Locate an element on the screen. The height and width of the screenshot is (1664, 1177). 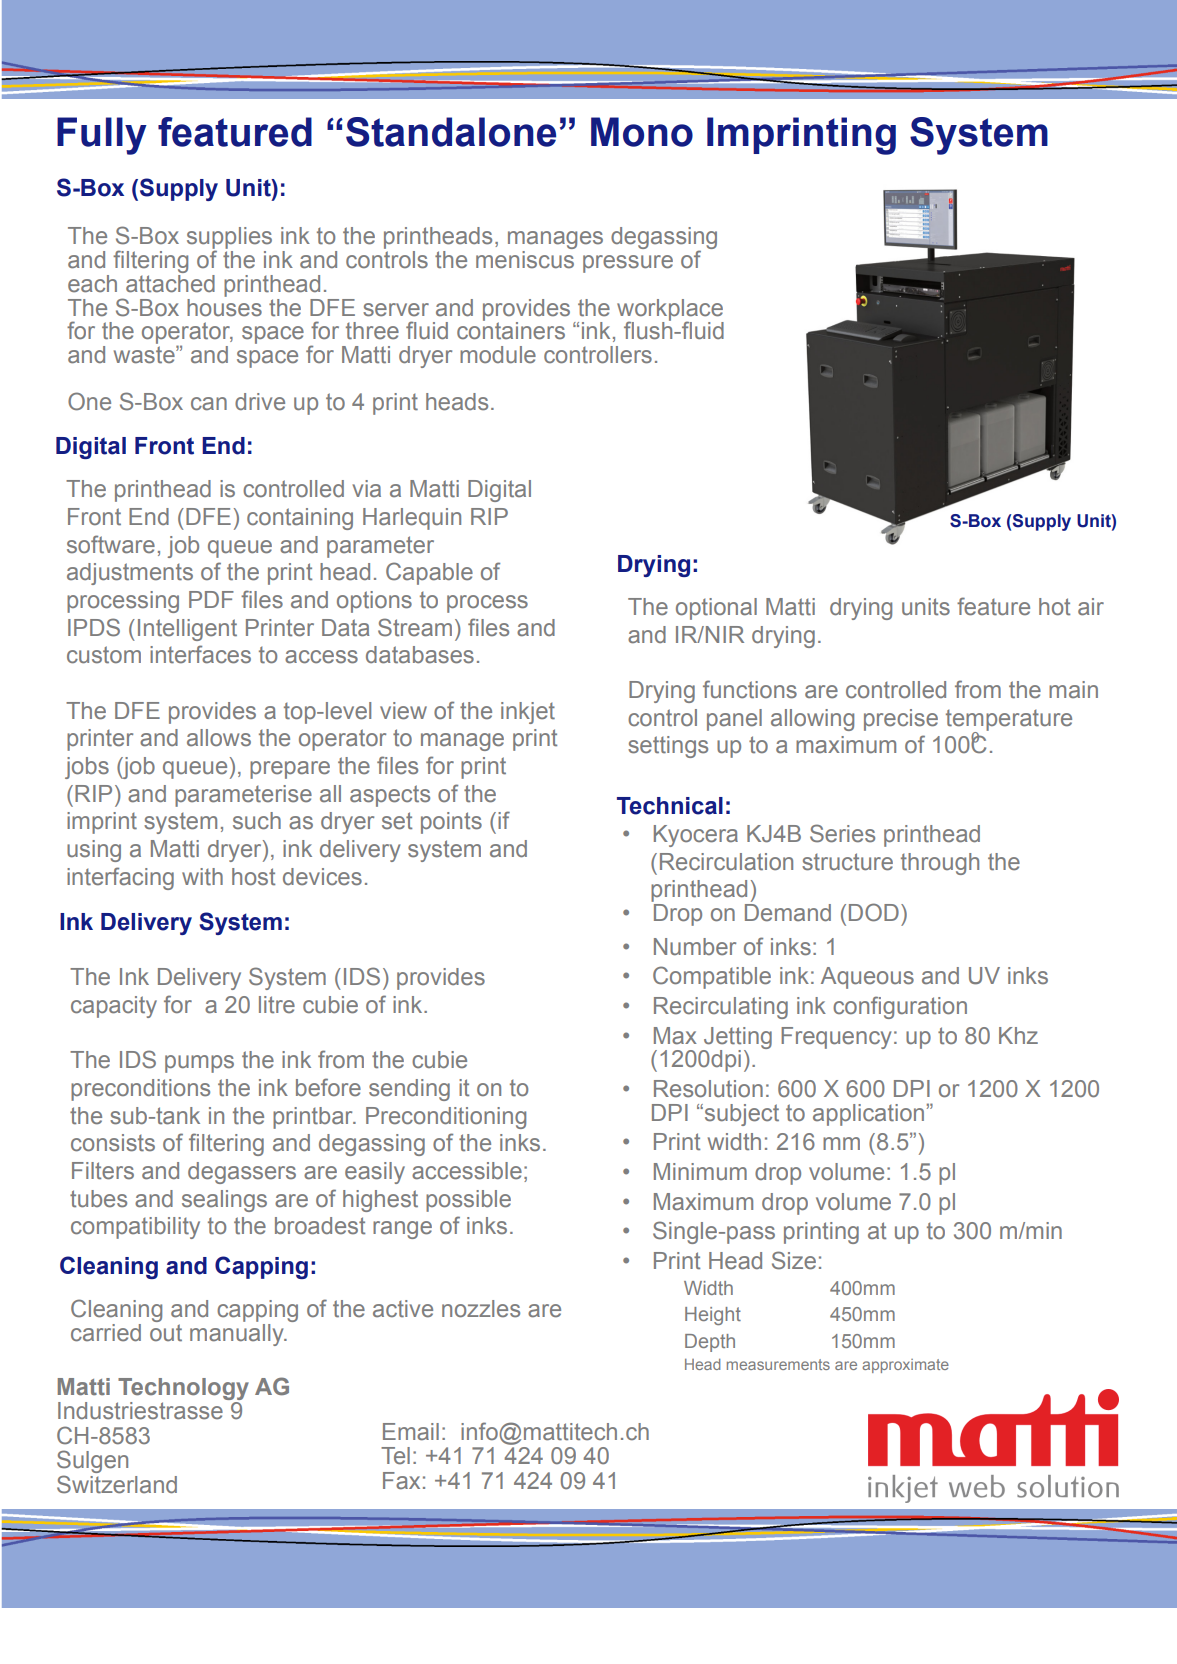
workplace is located at coordinates (670, 311).
